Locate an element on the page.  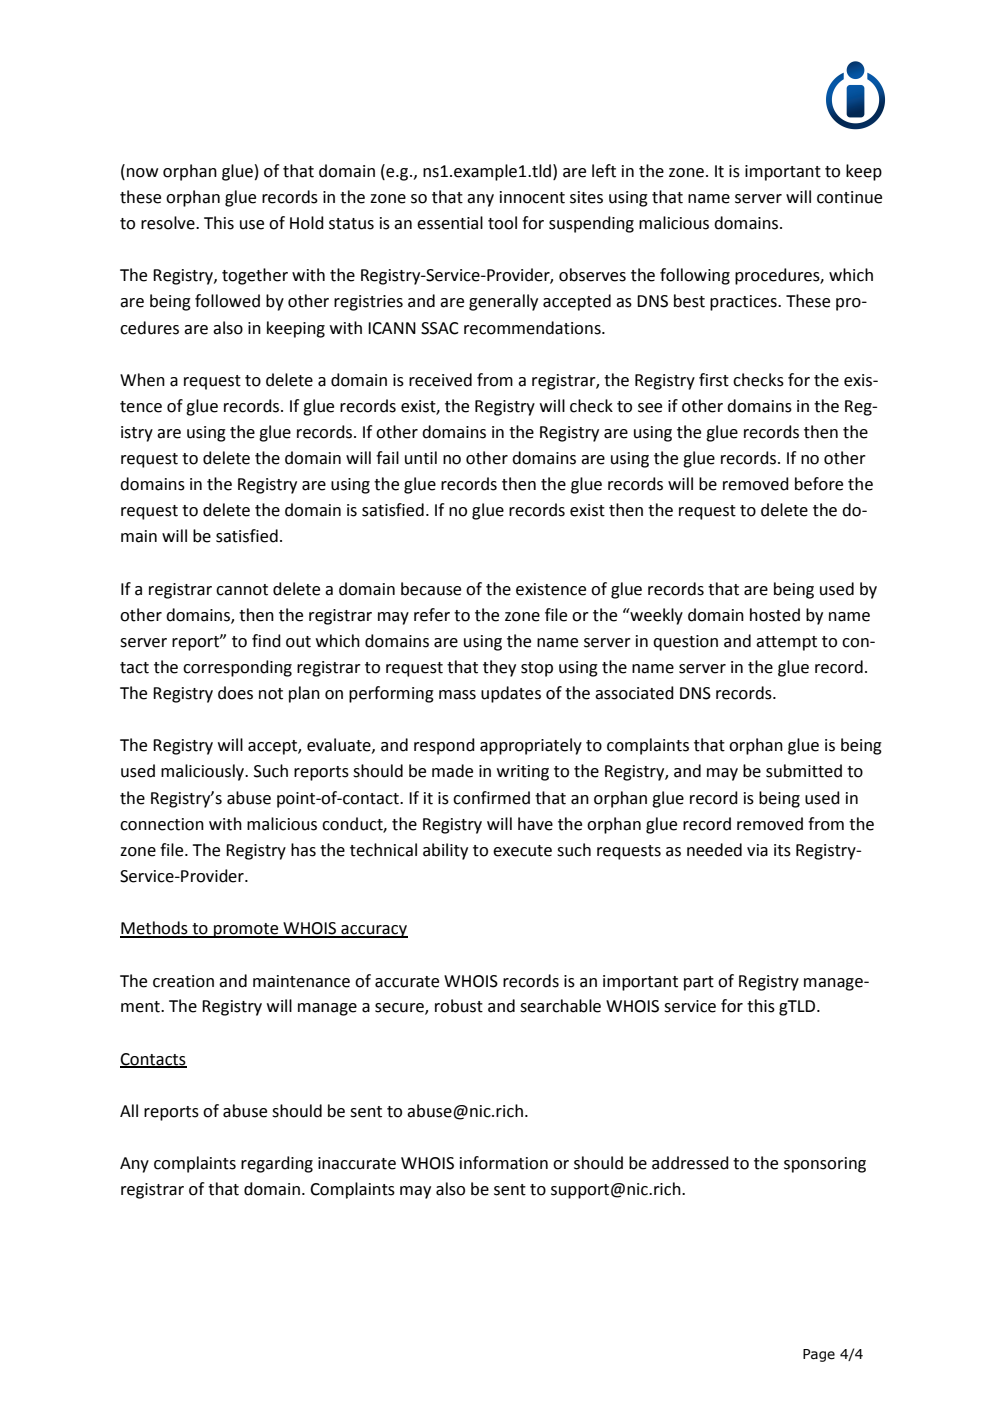
hosted is located at coordinates (775, 615).
